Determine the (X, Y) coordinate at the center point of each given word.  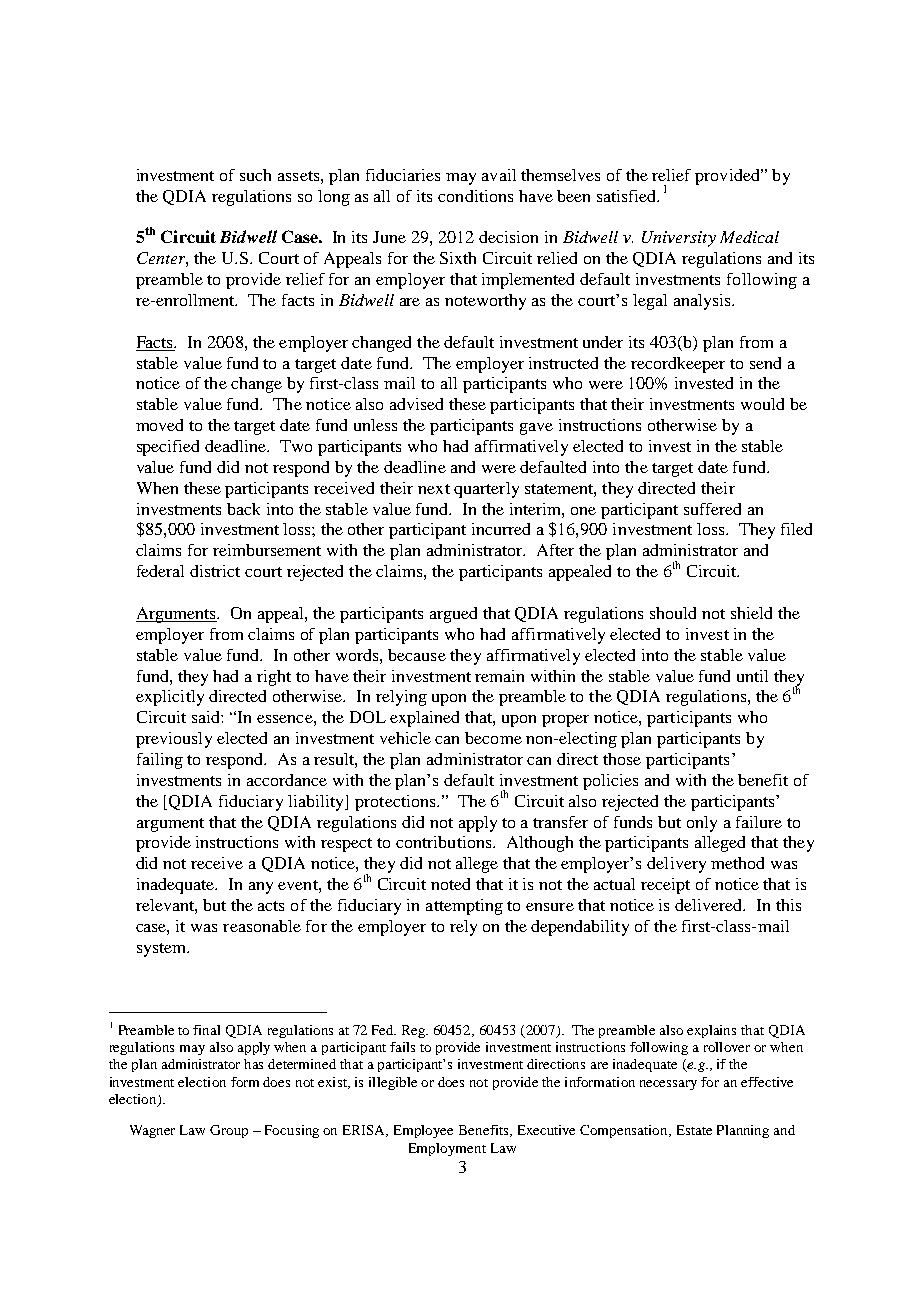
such (255, 175)
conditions (475, 196)
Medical (749, 237)
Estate (694, 1130)
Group (229, 1131)
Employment (447, 1149)
